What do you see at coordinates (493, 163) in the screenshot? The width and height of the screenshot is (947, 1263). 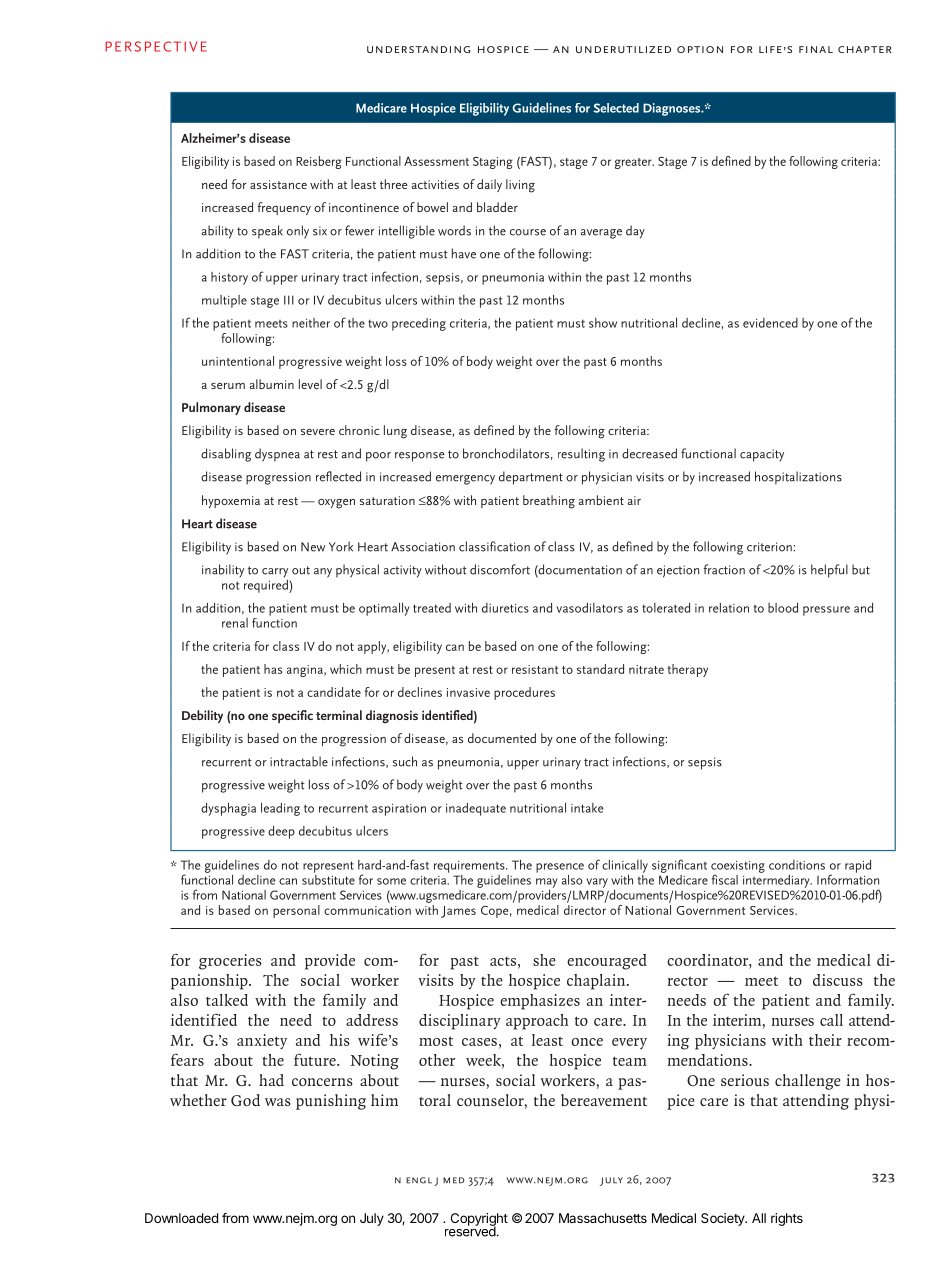 I see `Staging` at bounding box center [493, 163].
